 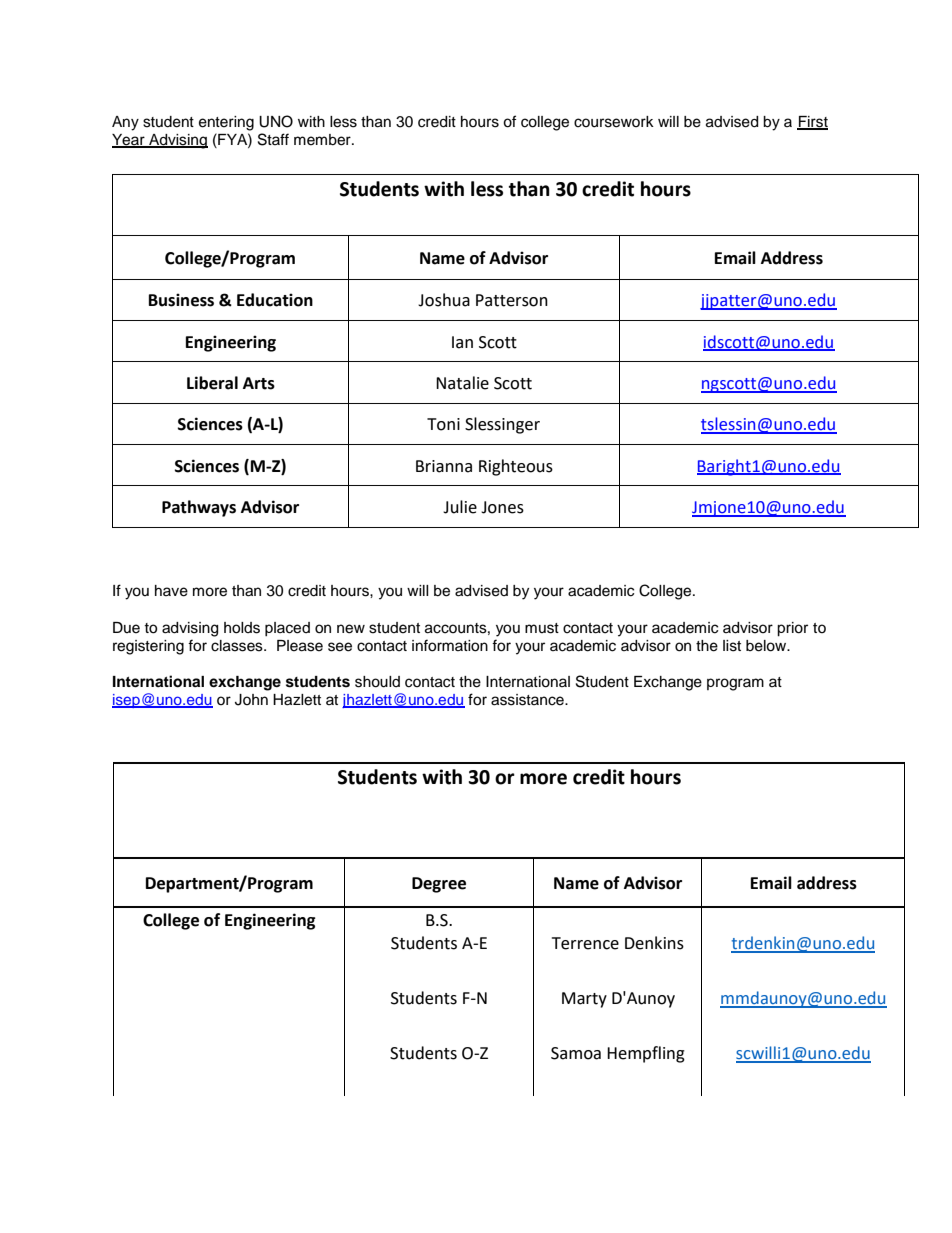 I want to click on First, so click(x=812, y=122).
